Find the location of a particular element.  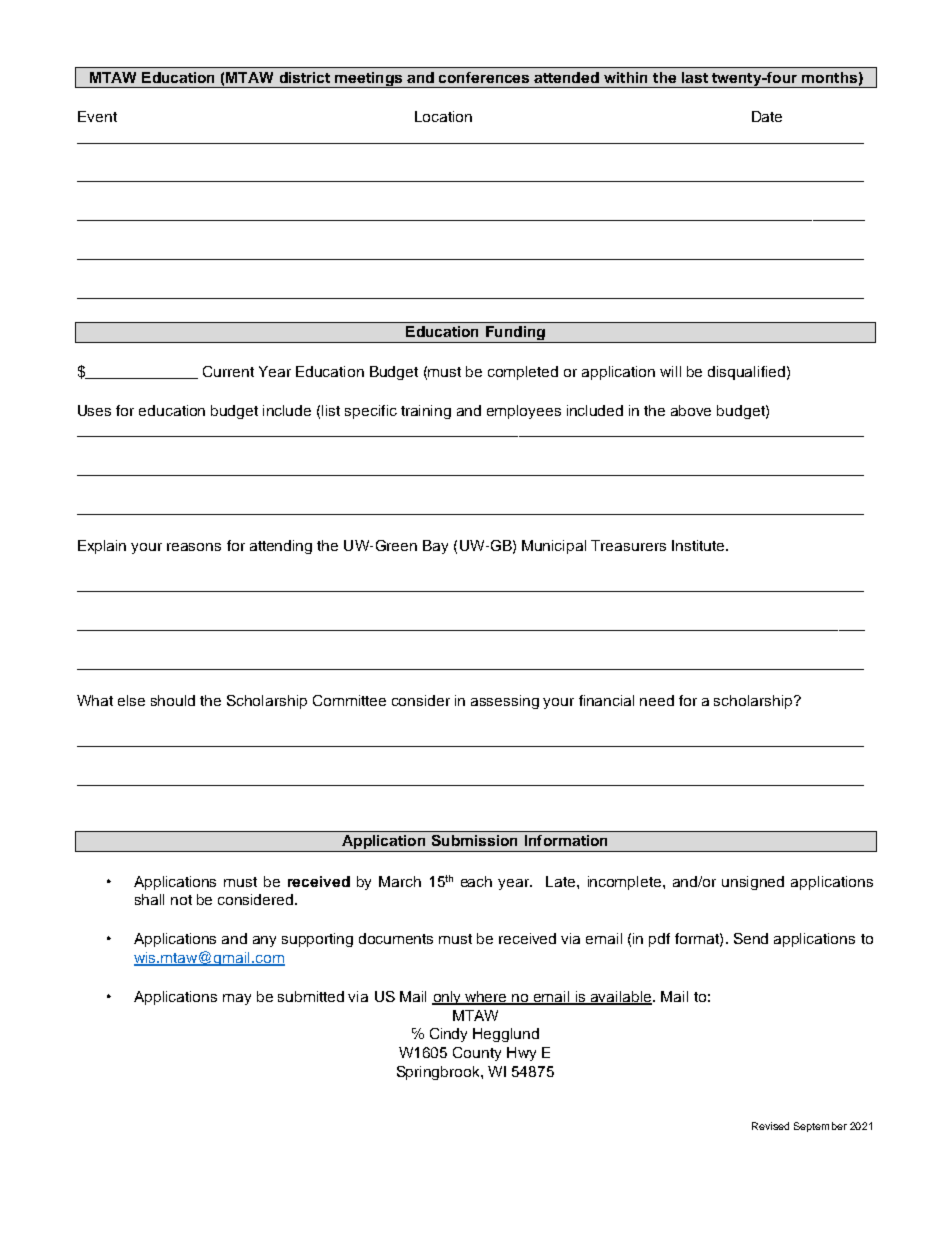

Event is located at coordinates (97, 116).
